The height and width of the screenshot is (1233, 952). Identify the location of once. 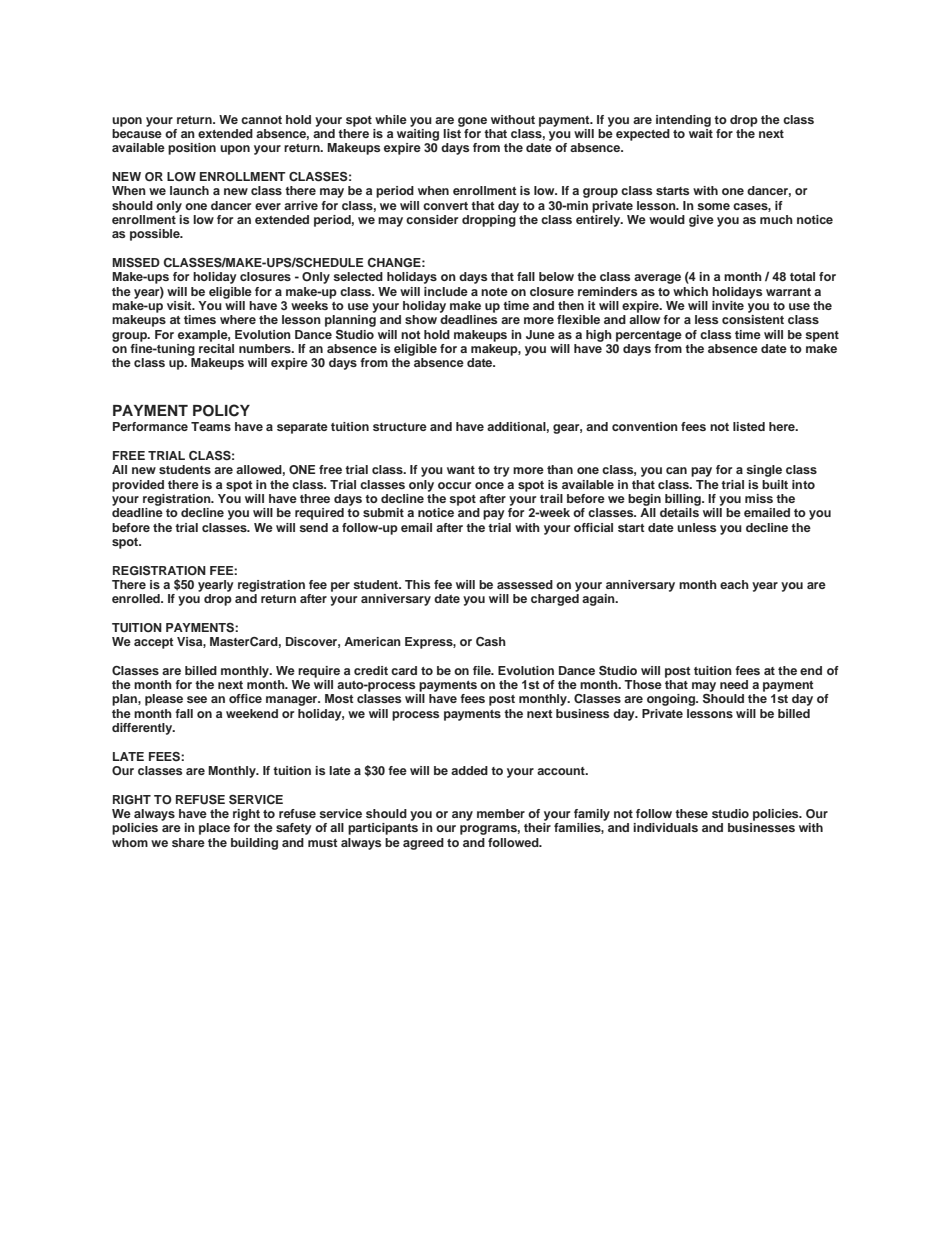
(489, 485).
